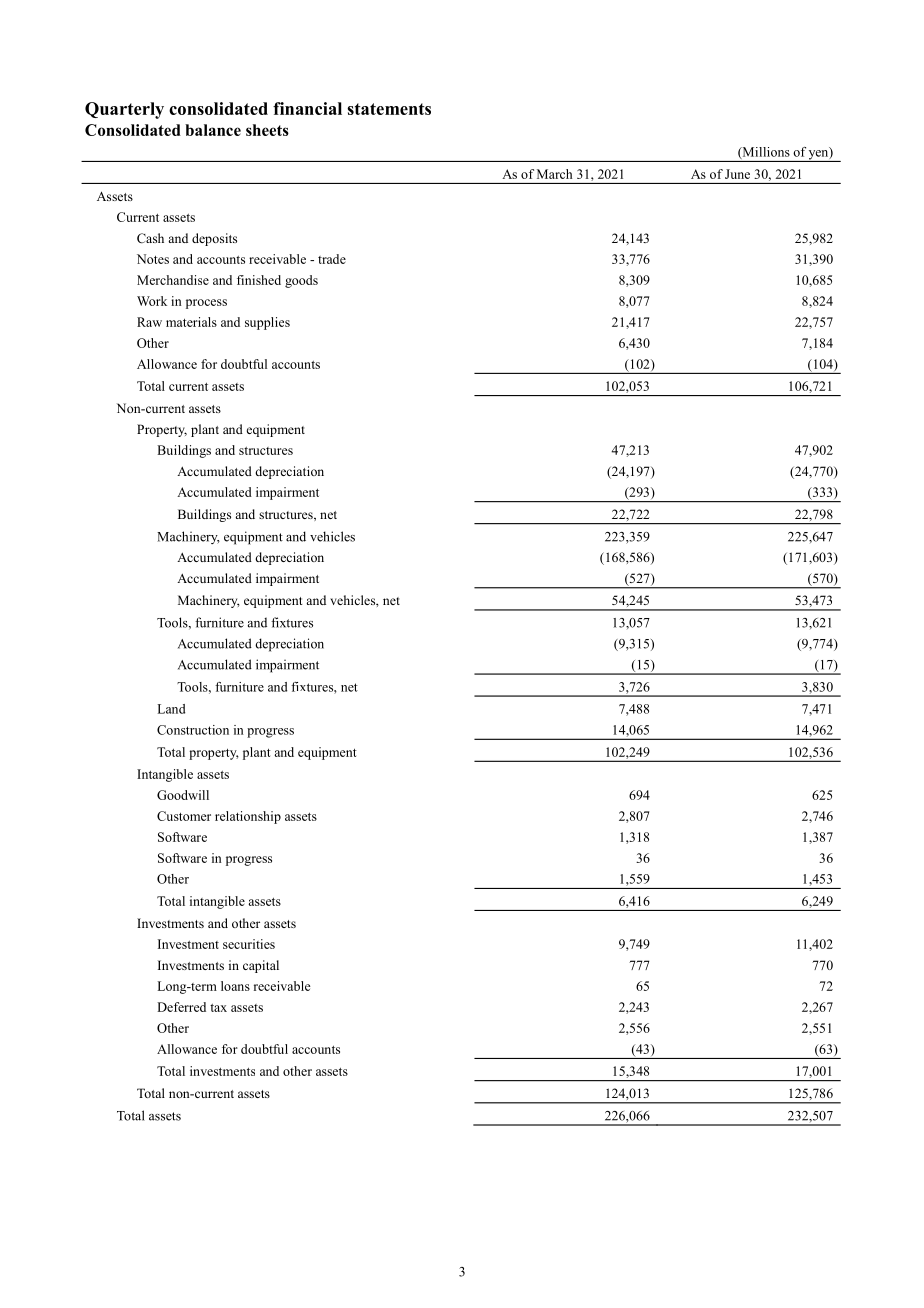 The height and width of the screenshot is (1308, 924). Describe the element at coordinates (171, 709) in the screenshot. I see `Land` at that location.
